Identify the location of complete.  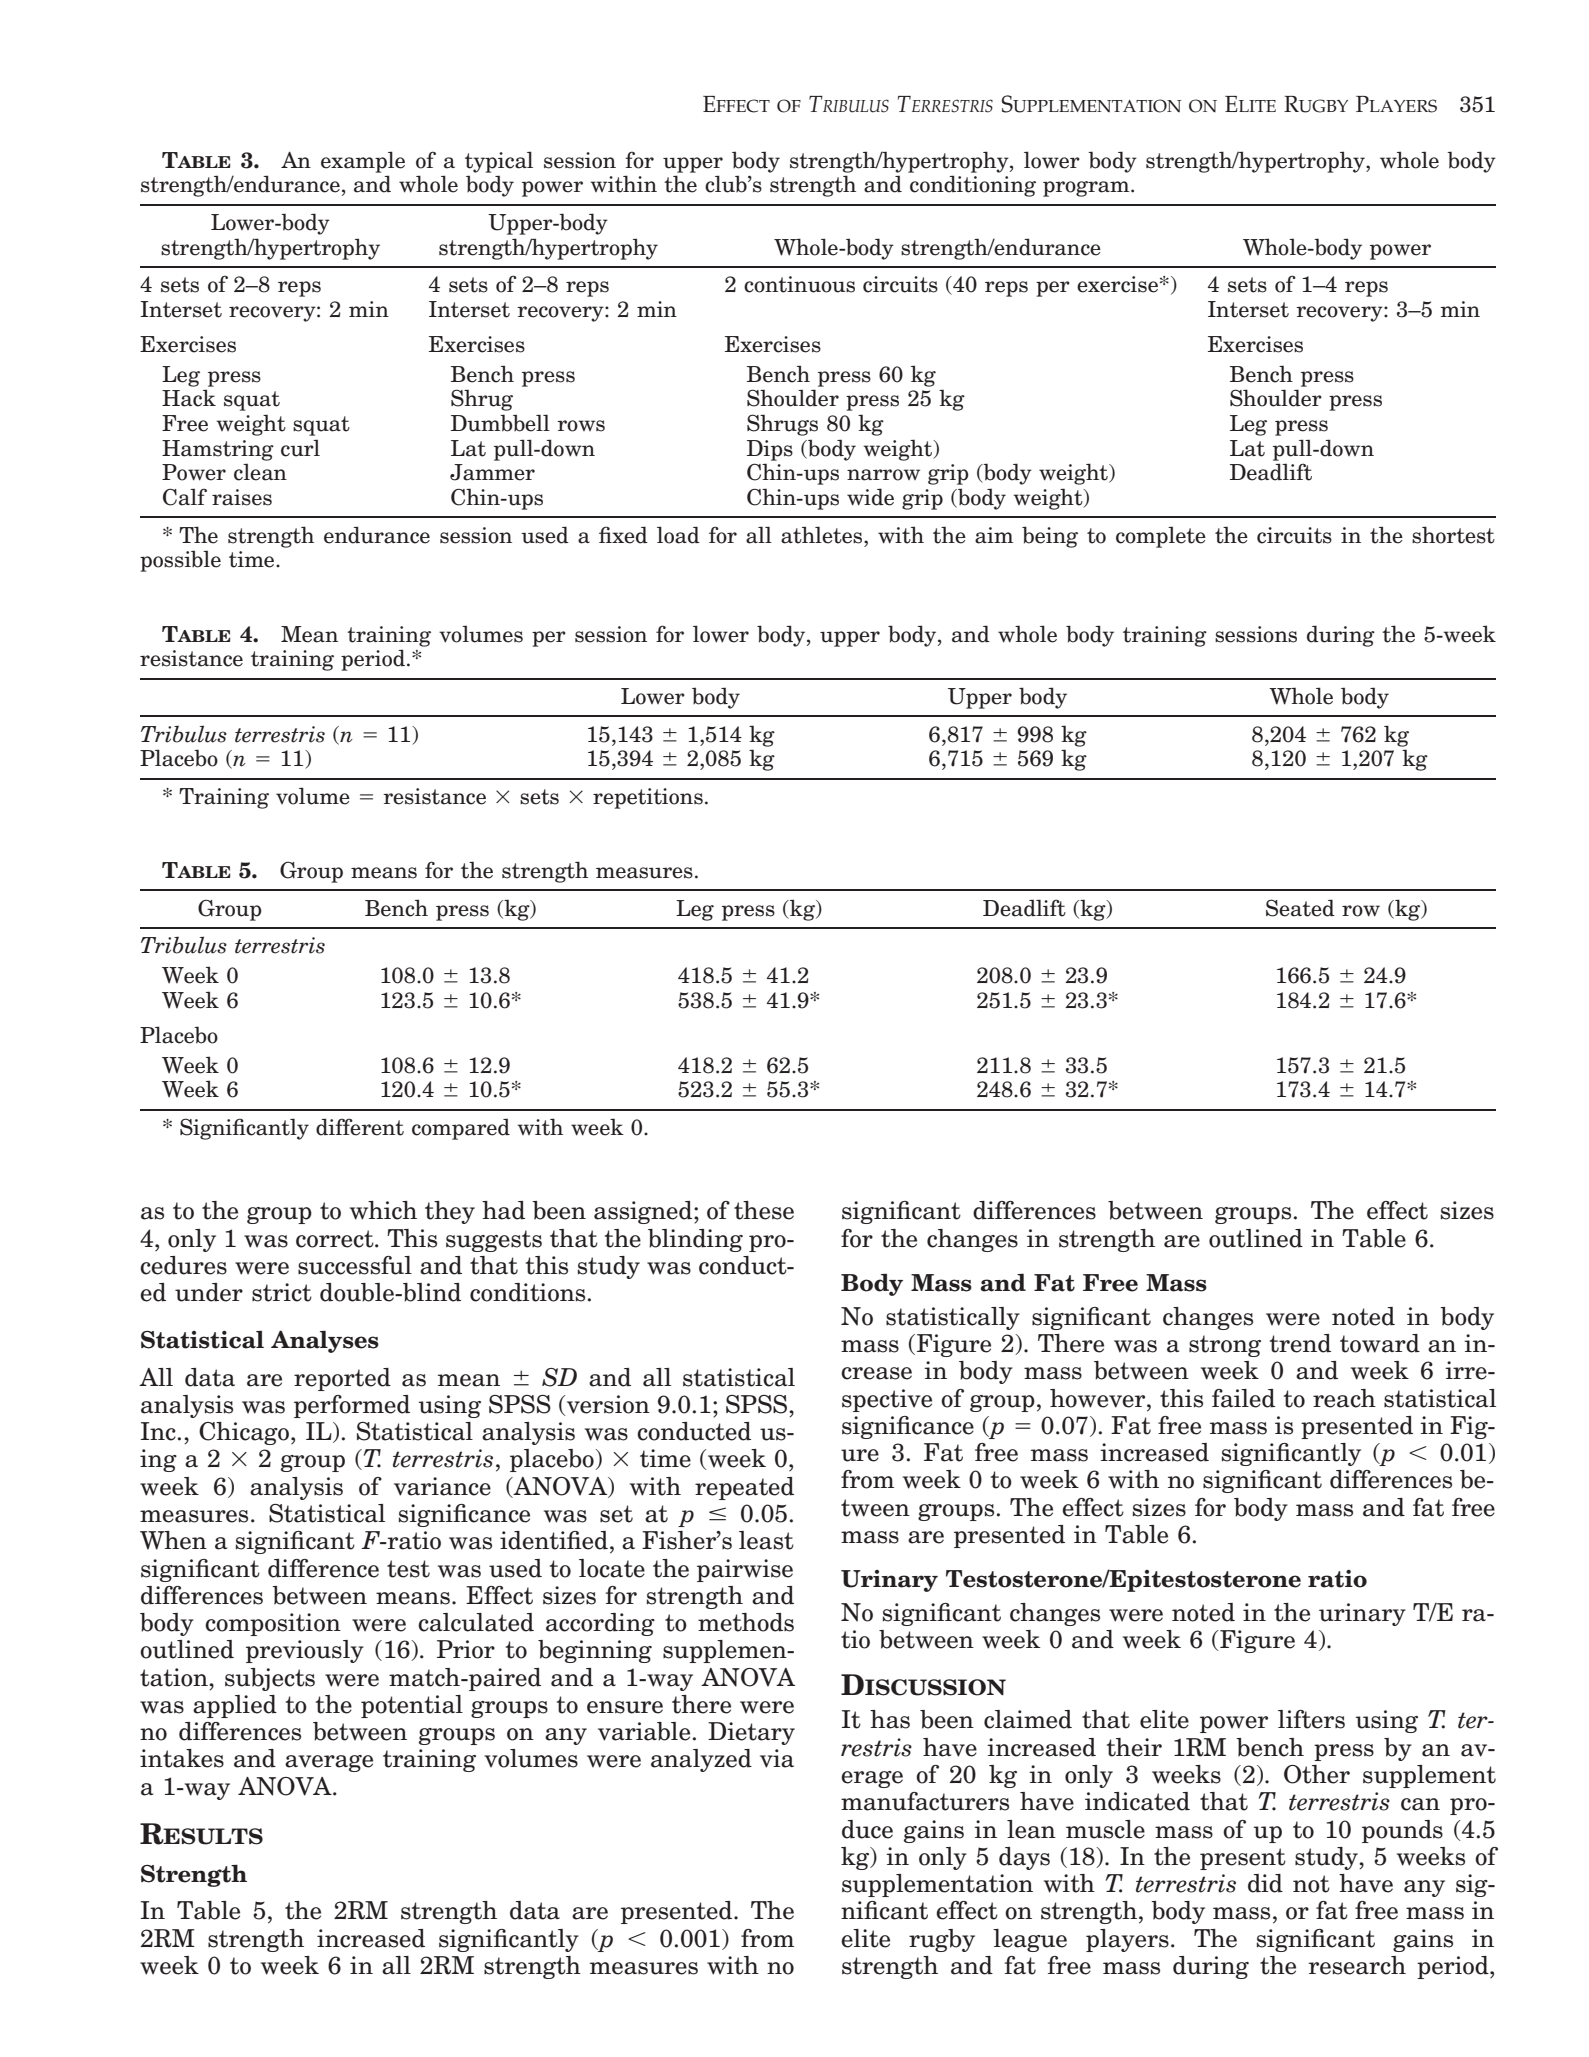
(1161, 537).
